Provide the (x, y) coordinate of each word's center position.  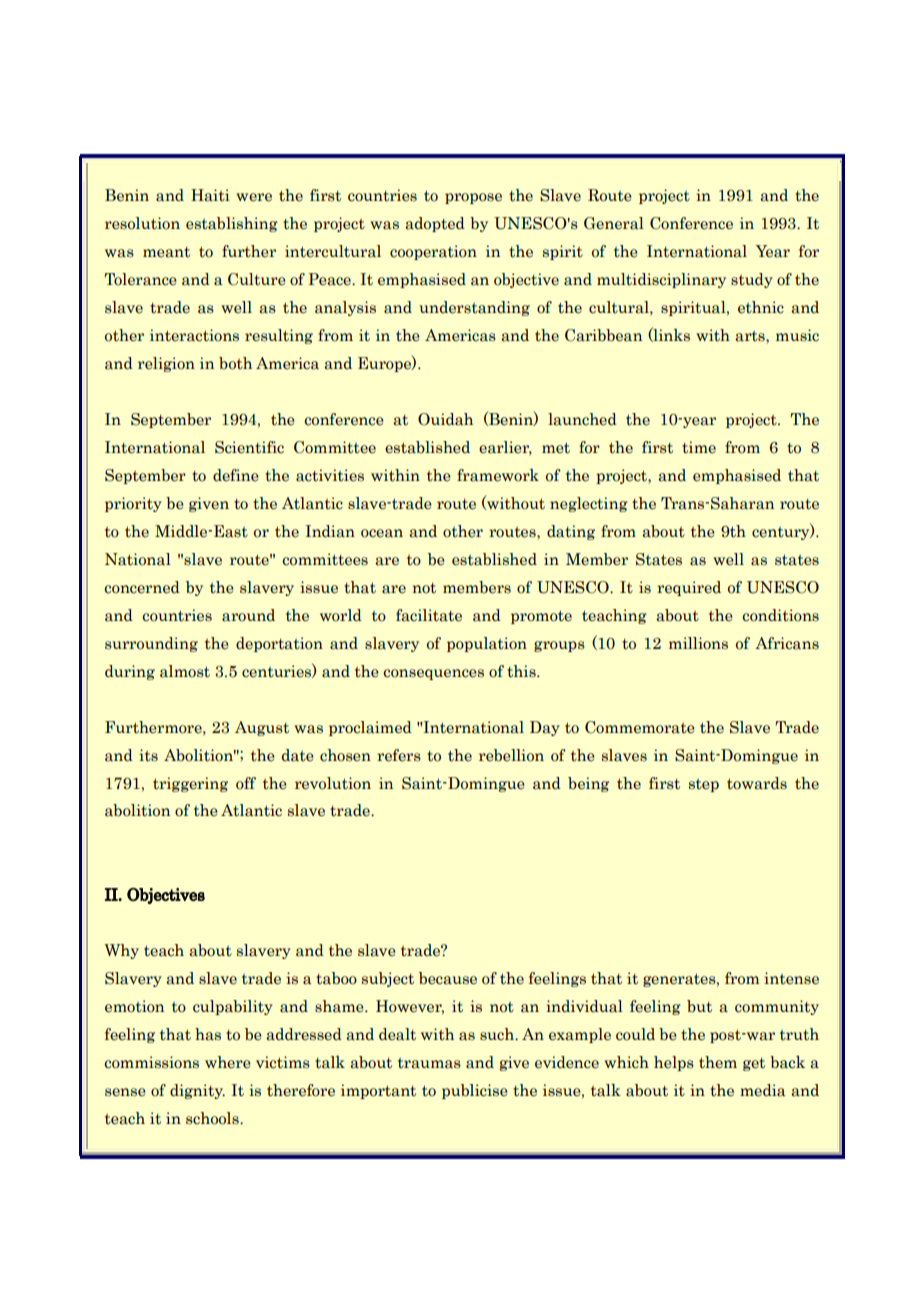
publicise (475, 1091)
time (699, 447)
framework (498, 475)
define (236, 475)
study (752, 280)
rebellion (511, 755)
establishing (232, 224)
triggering (190, 784)
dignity (197, 1091)
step (704, 785)
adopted (435, 224)
